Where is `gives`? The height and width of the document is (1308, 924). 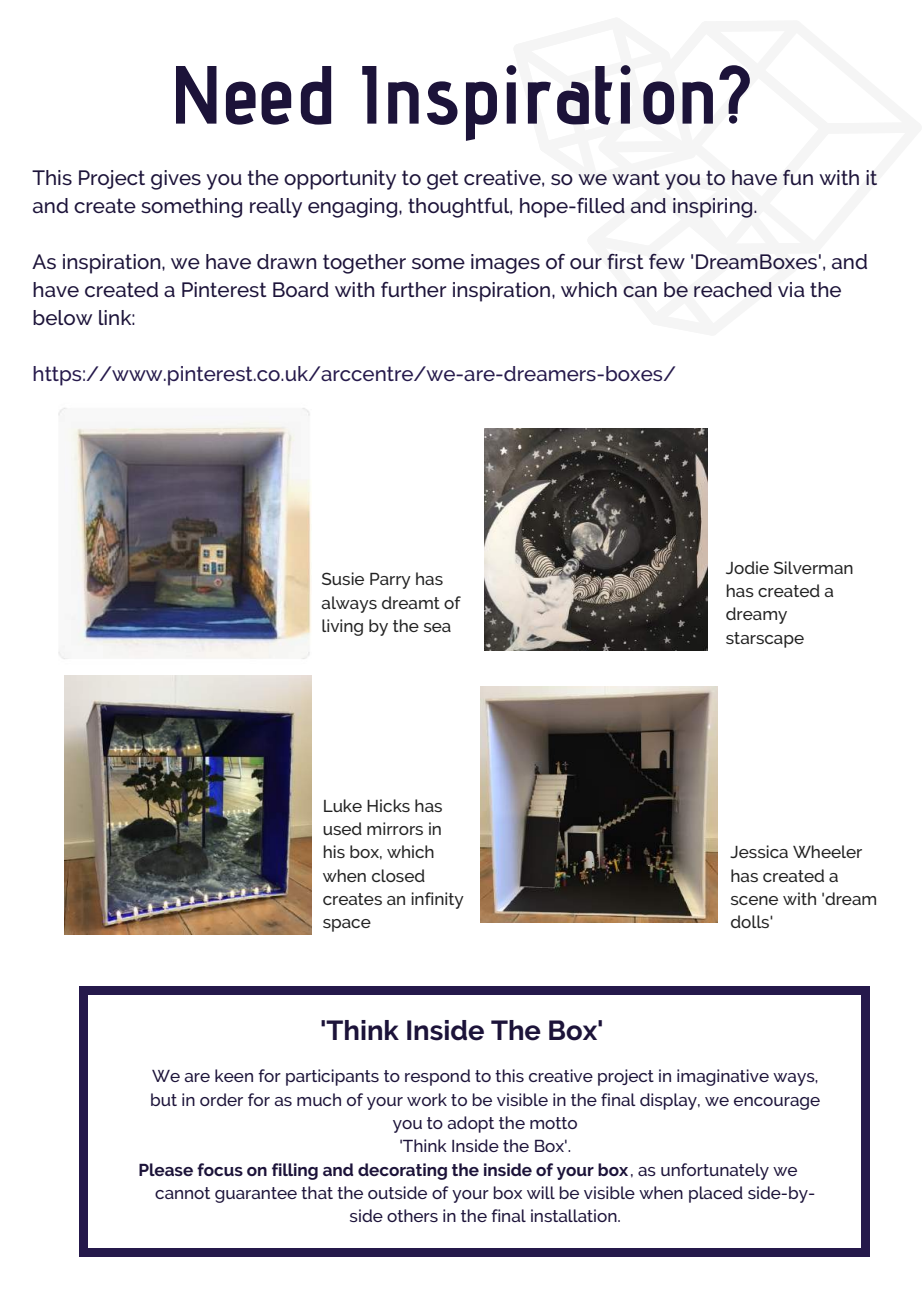 gives is located at coordinates (176, 180).
